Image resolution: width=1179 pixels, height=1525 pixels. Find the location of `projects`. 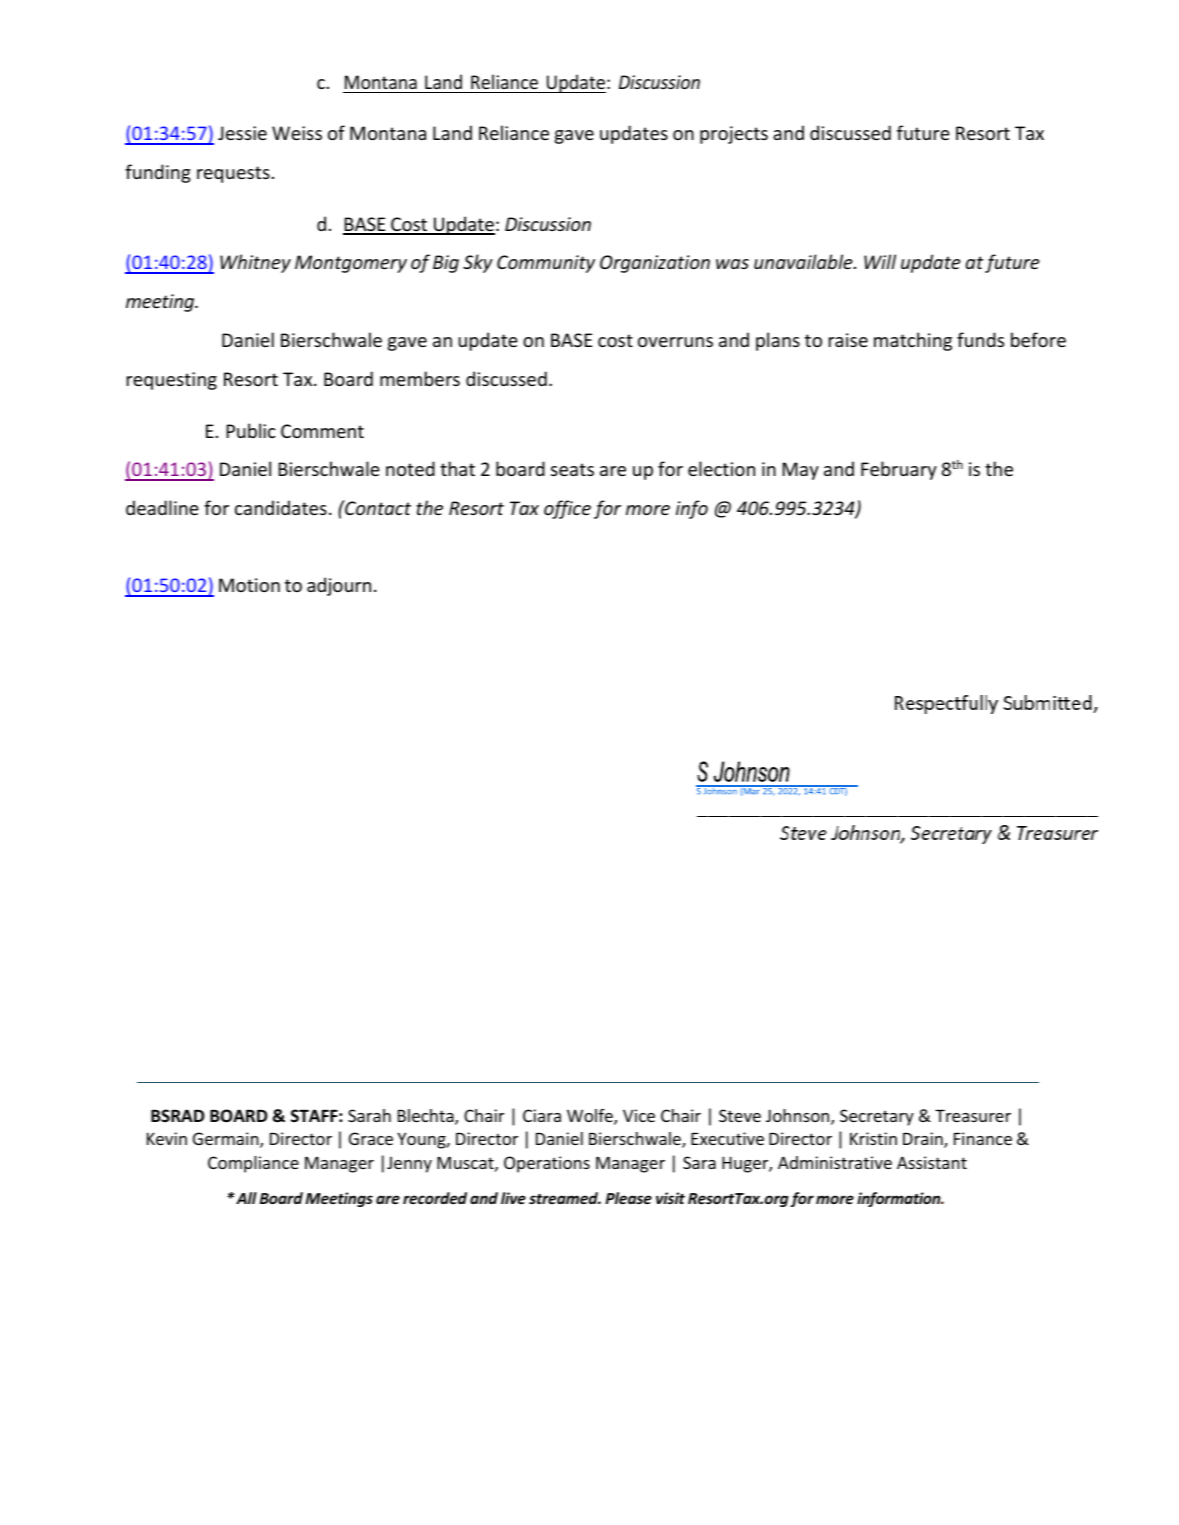

projects is located at coordinates (734, 135).
